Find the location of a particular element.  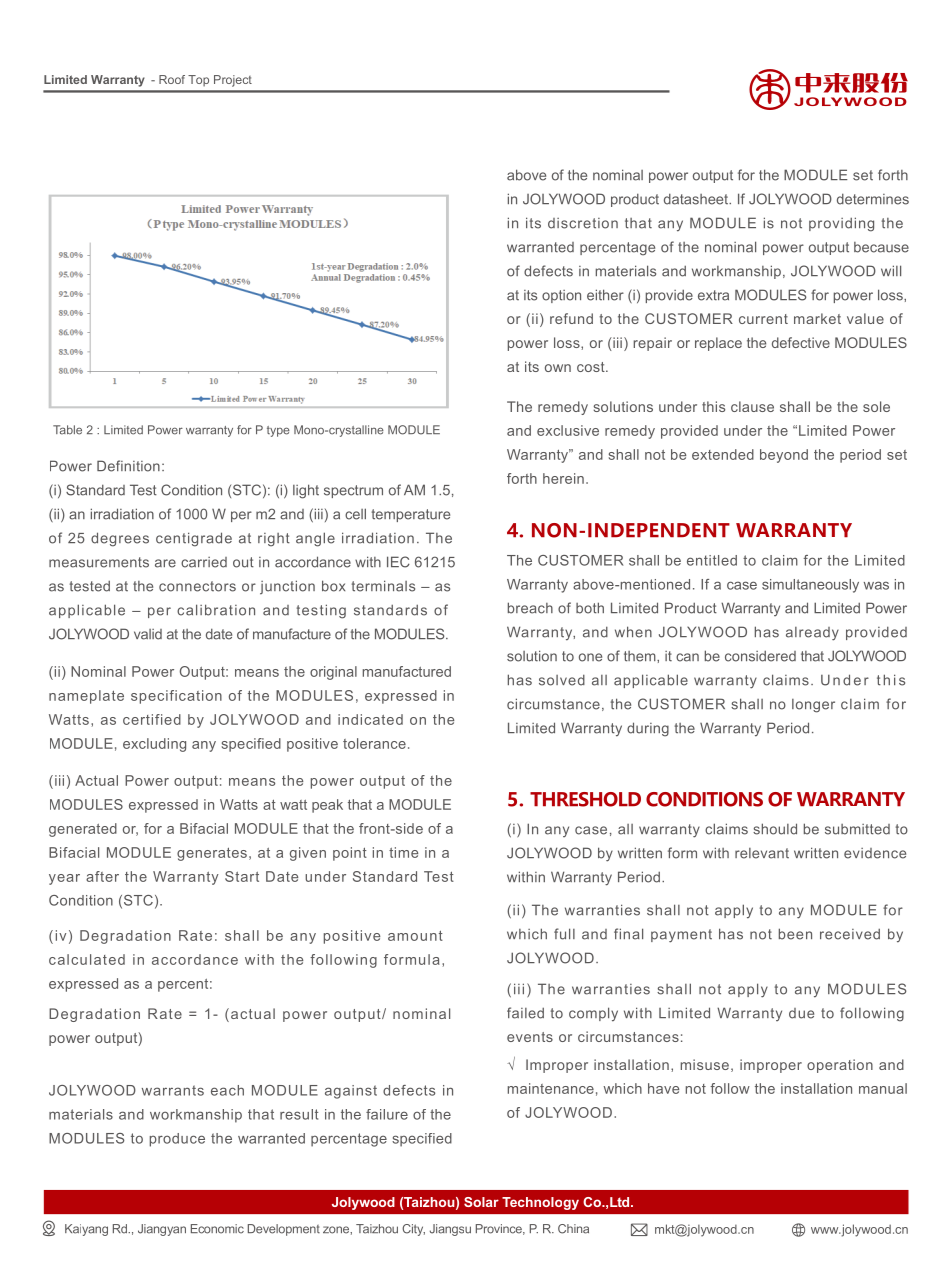

valid is located at coordinates (148, 634).
